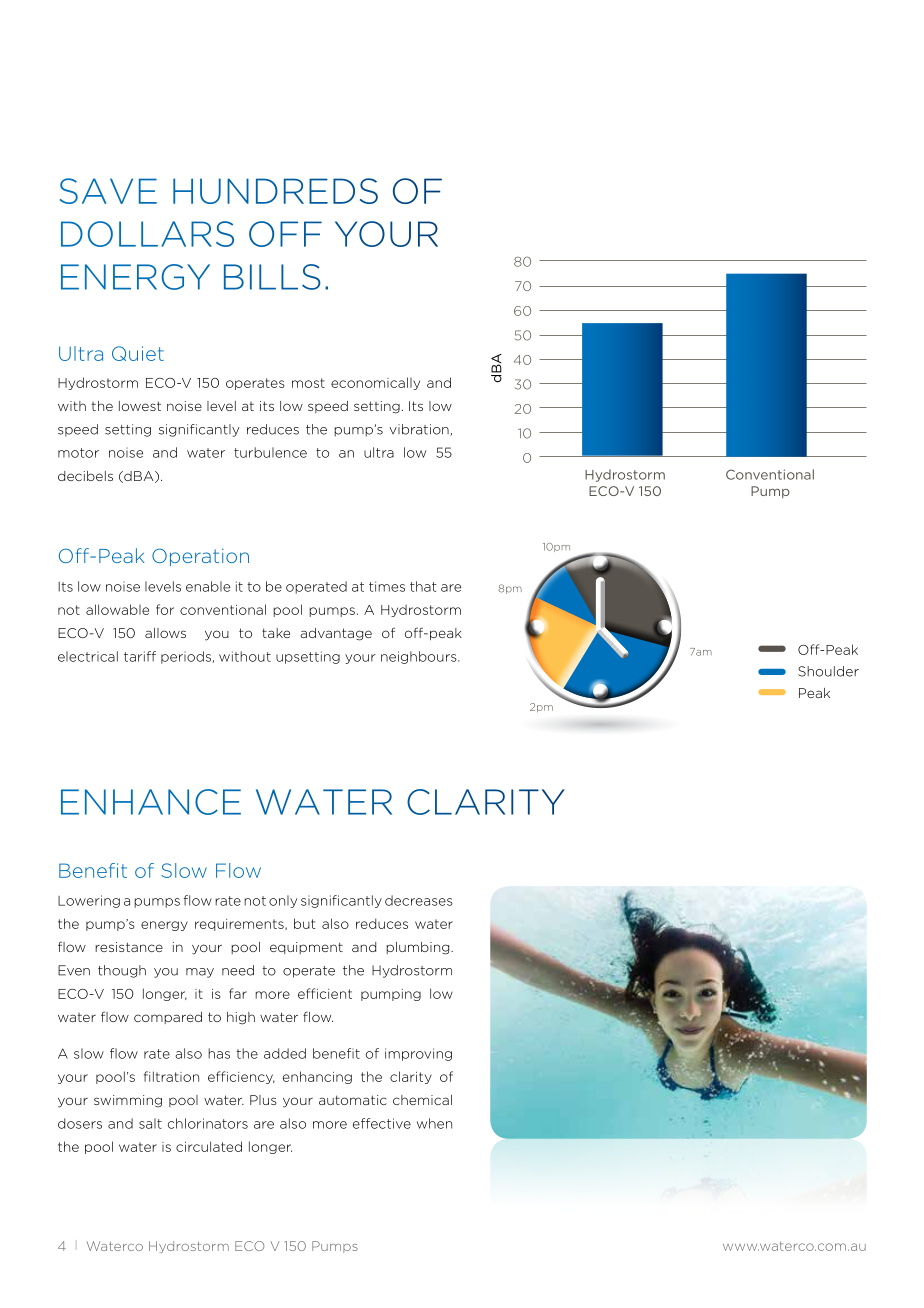  Describe the element at coordinates (140, 406) in the document. I see `lowest` at that location.
